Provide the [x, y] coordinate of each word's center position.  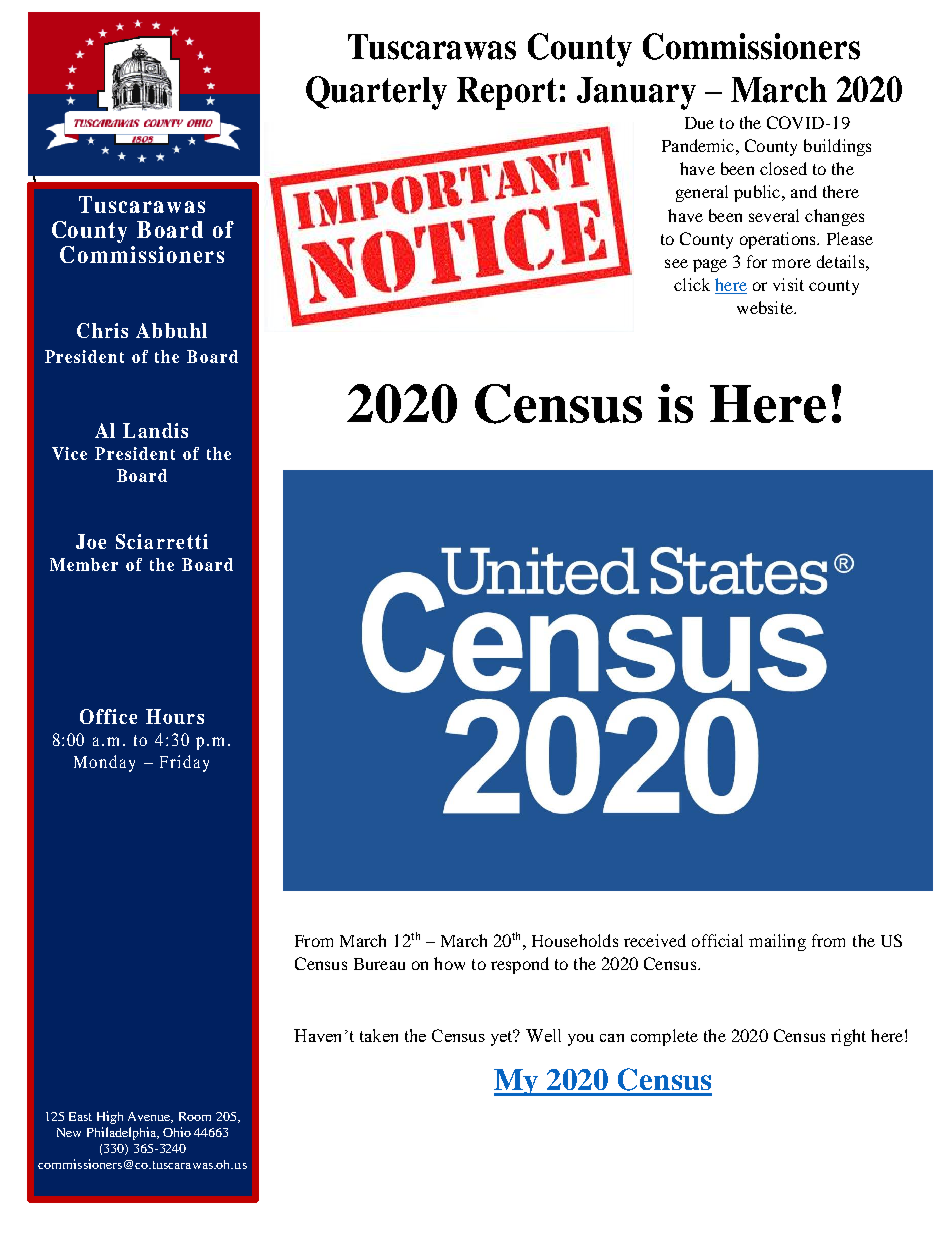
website [766, 307]
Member [84, 564]
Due [699, 123]
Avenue [150, 1117]
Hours [175, 716]
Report [507, 93]
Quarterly [376, 93]
